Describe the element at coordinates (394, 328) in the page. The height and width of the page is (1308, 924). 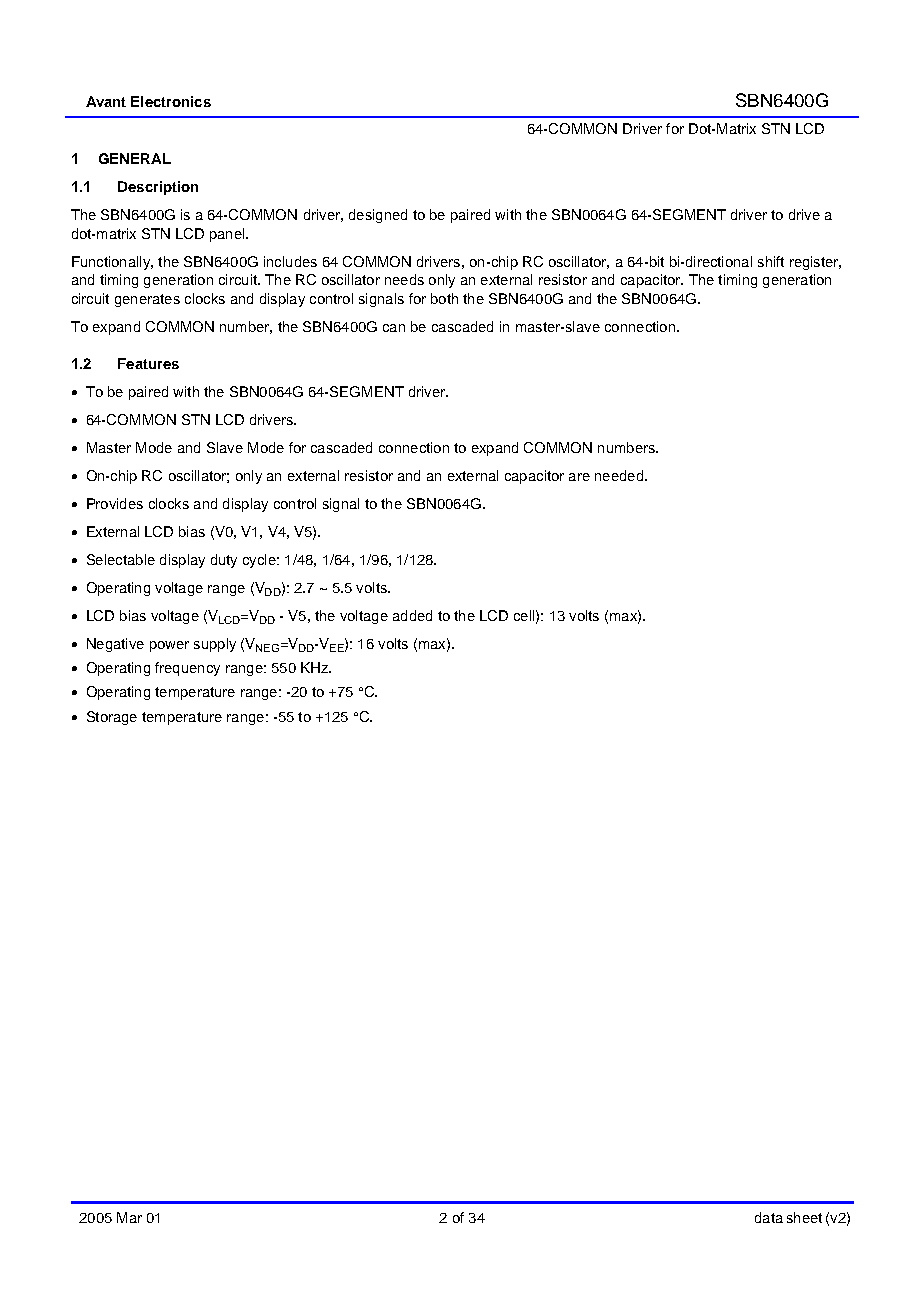
I see `can` at that location.
